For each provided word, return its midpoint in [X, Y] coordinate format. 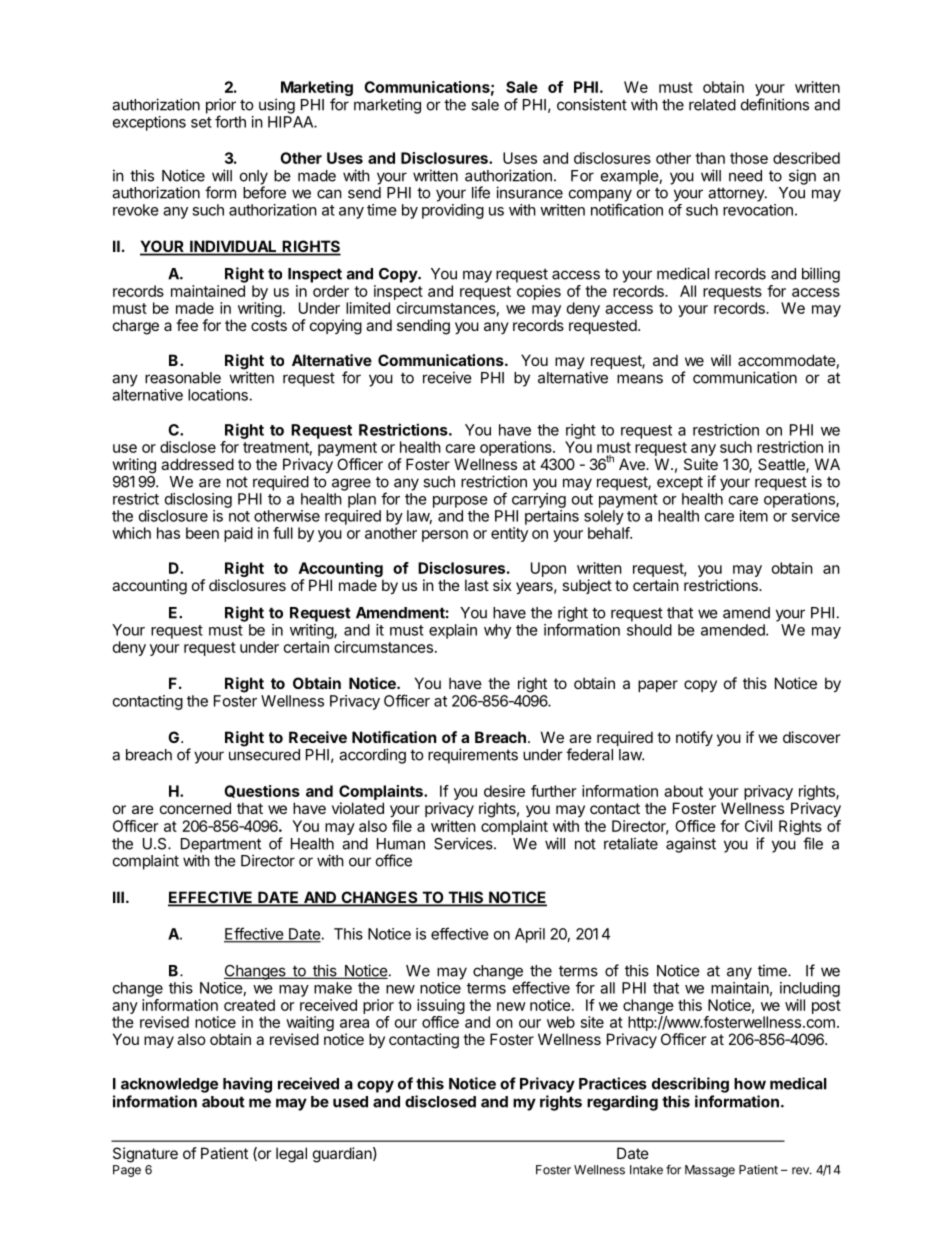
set [201, 122]
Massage [710, 1171]
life [481, 192]
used [350, 1102]
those [749, 158]
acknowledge [169, 1085]
